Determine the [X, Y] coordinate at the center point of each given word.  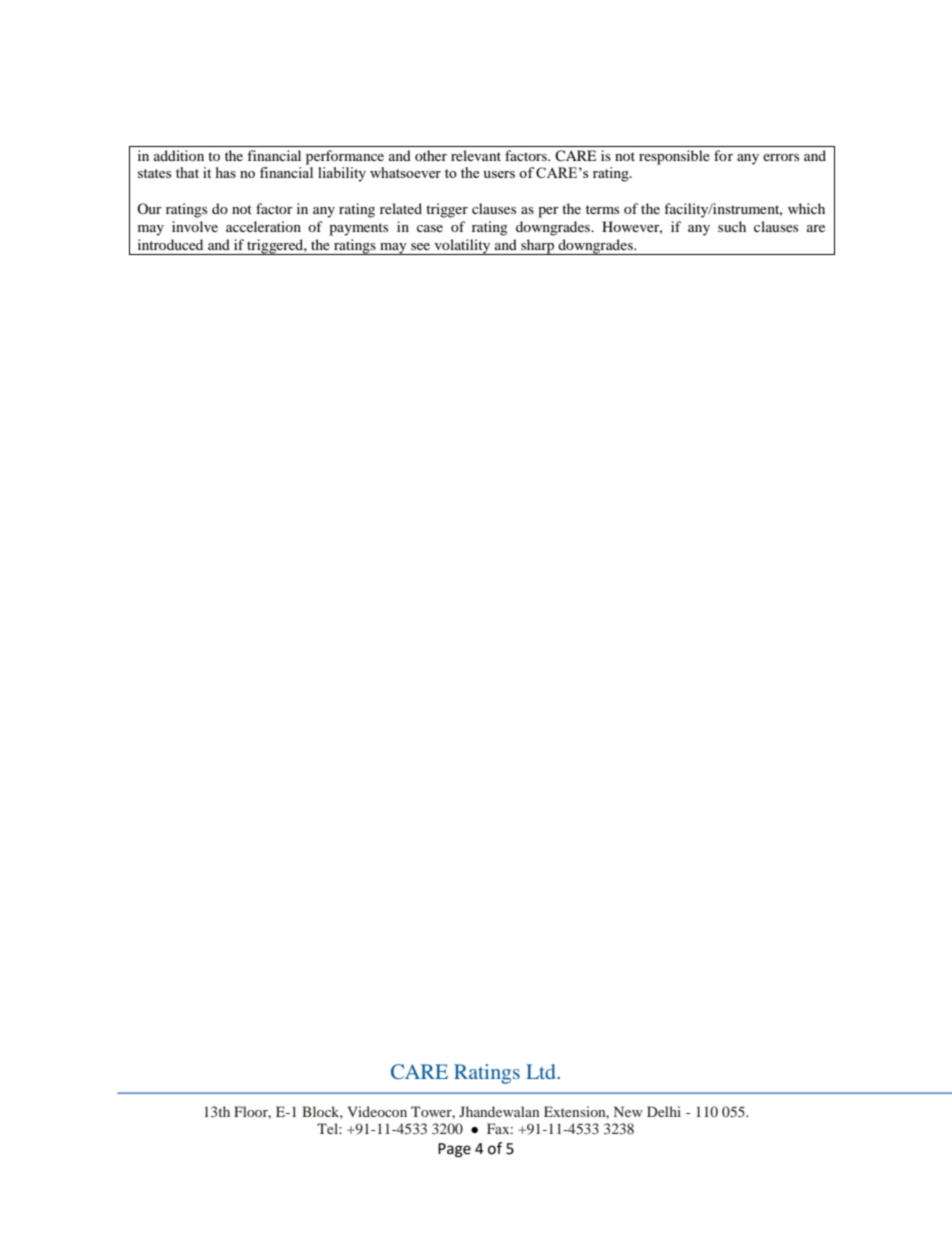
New [628, 1111]
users [499, 174]
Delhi [664, 1111]
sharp [537, 247]
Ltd [542, 1071]
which [806, 208]
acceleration [263, 226]
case [430, 228]
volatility [462, 247]
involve [195, 226]
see [420, 246]
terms [602, 209]
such [732, 226]
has [226, 172]
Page [454, 1150]
